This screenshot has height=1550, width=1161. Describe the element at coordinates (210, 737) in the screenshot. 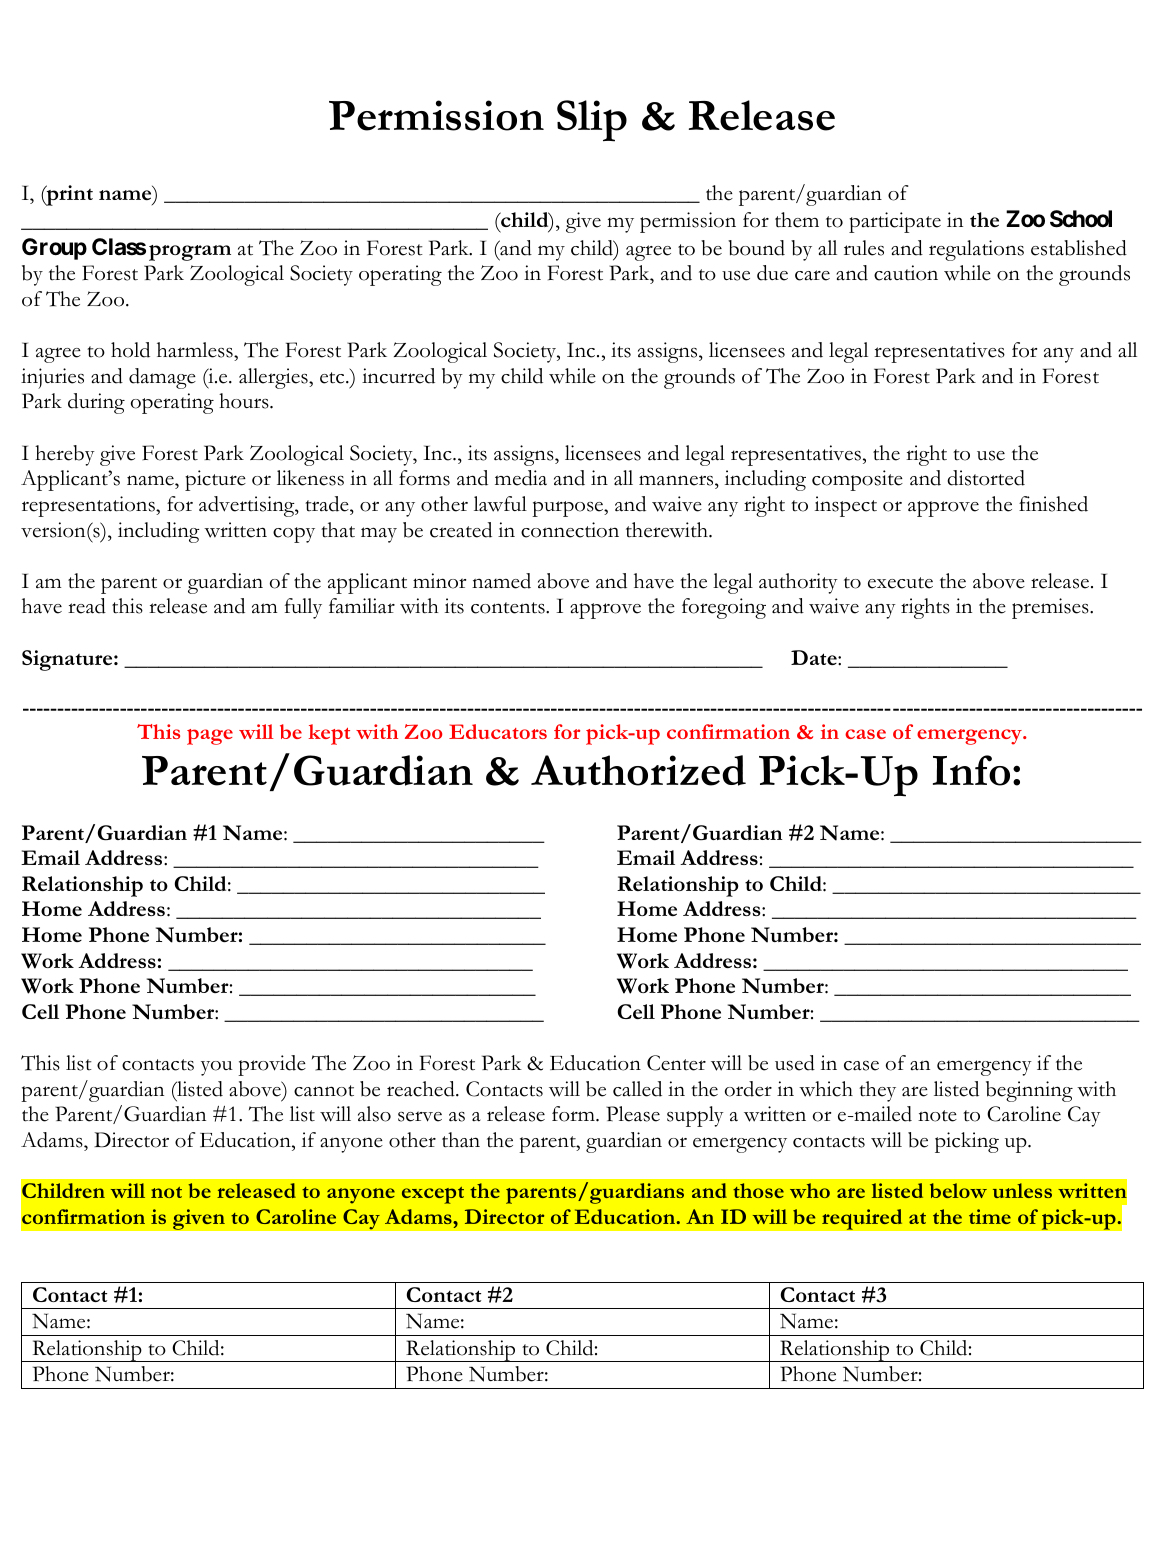

I see `page` at that location.
